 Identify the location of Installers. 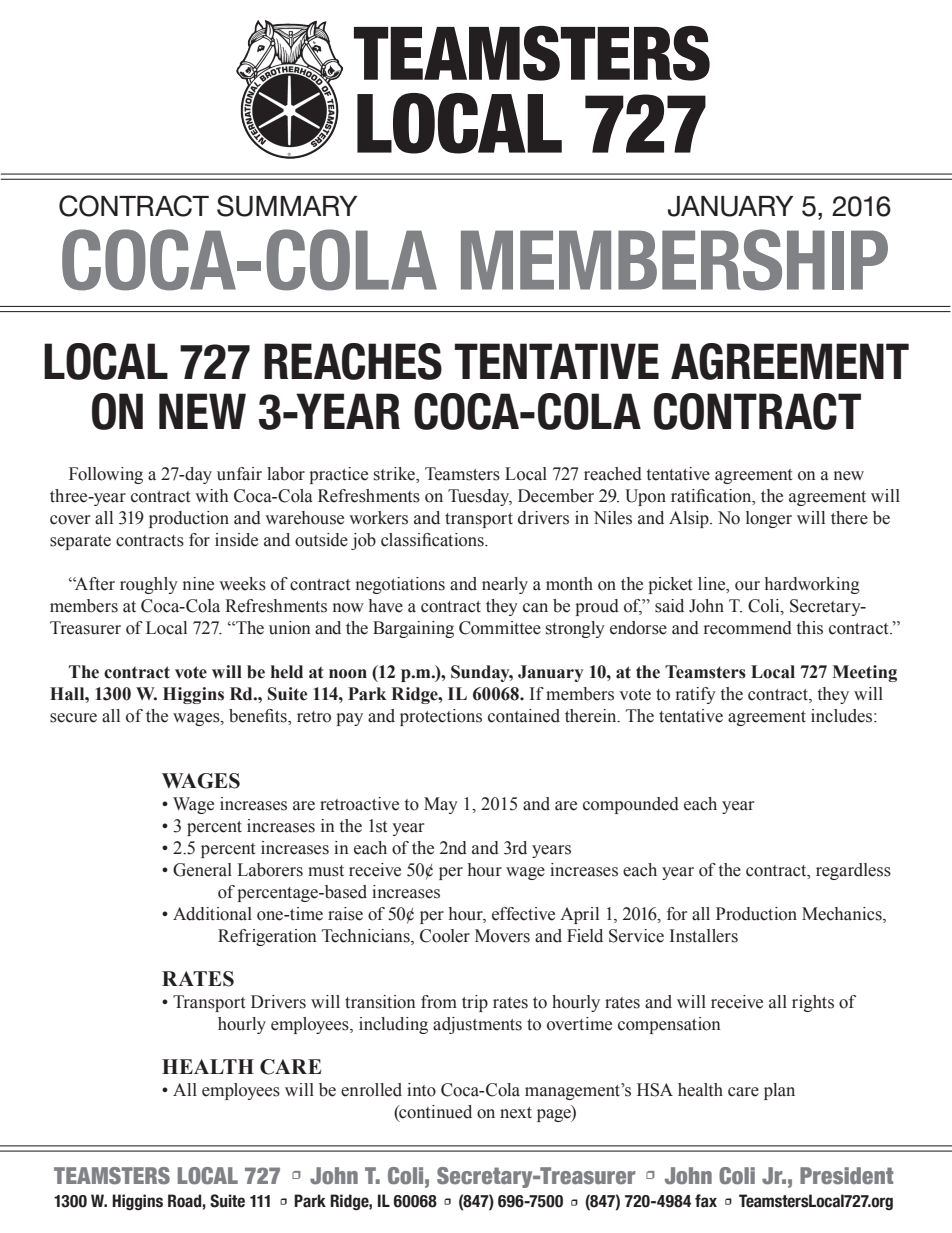
(704, 936).
